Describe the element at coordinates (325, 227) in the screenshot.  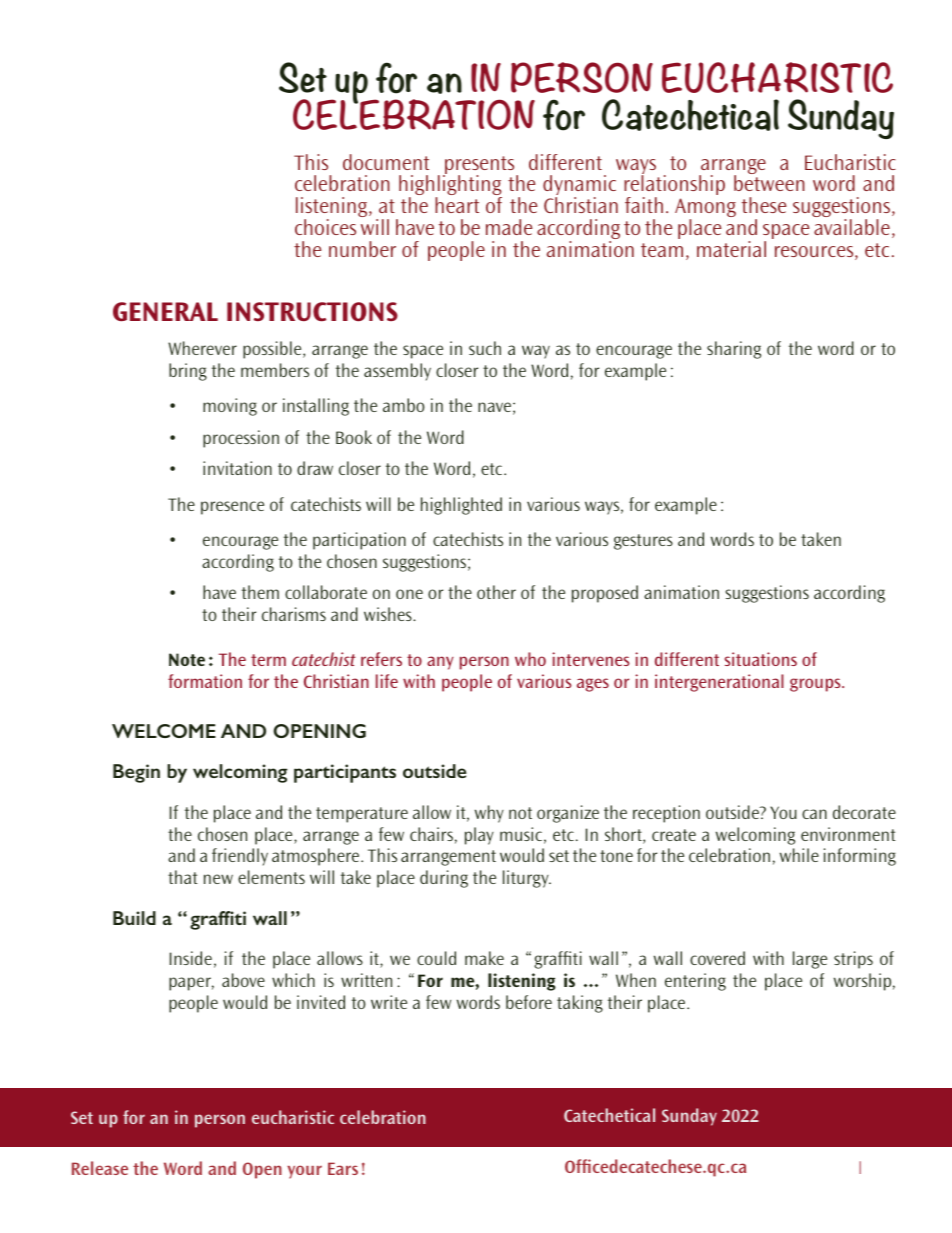
I see `choices` at that location.
